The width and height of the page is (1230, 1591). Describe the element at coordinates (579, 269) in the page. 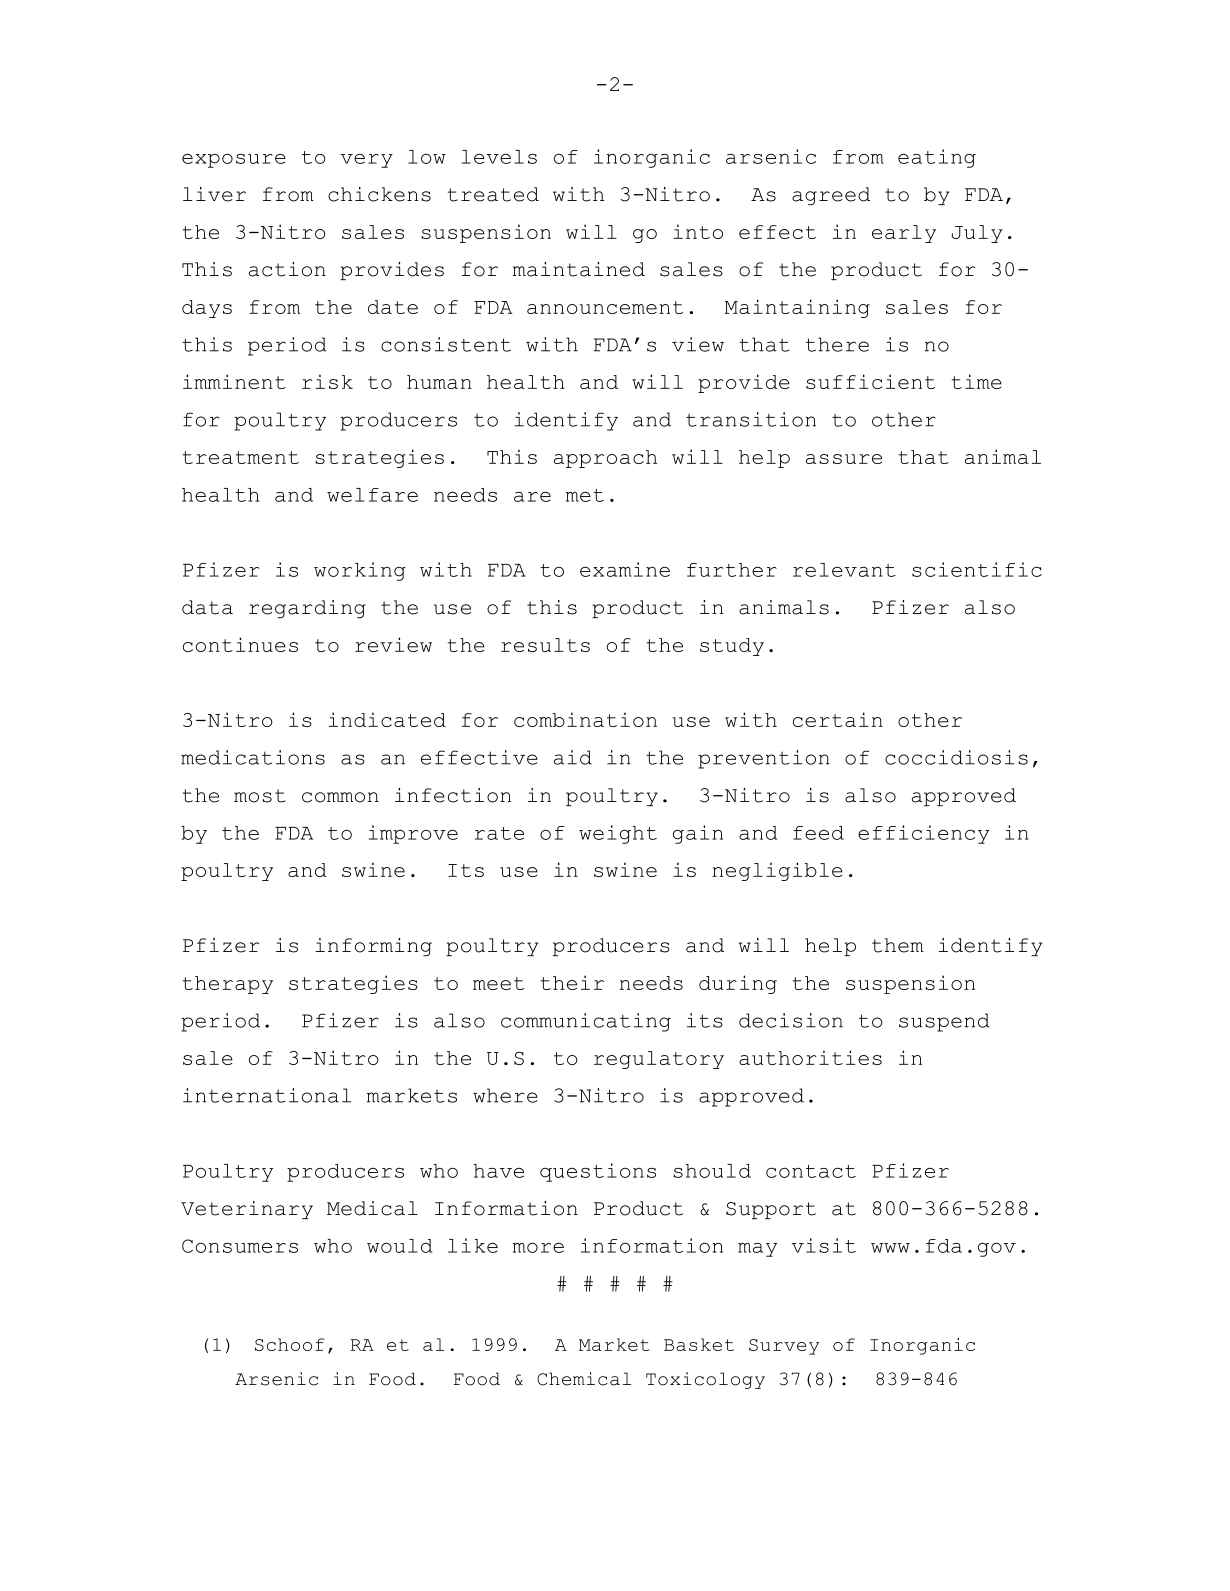

I see `maintained` at that location.
